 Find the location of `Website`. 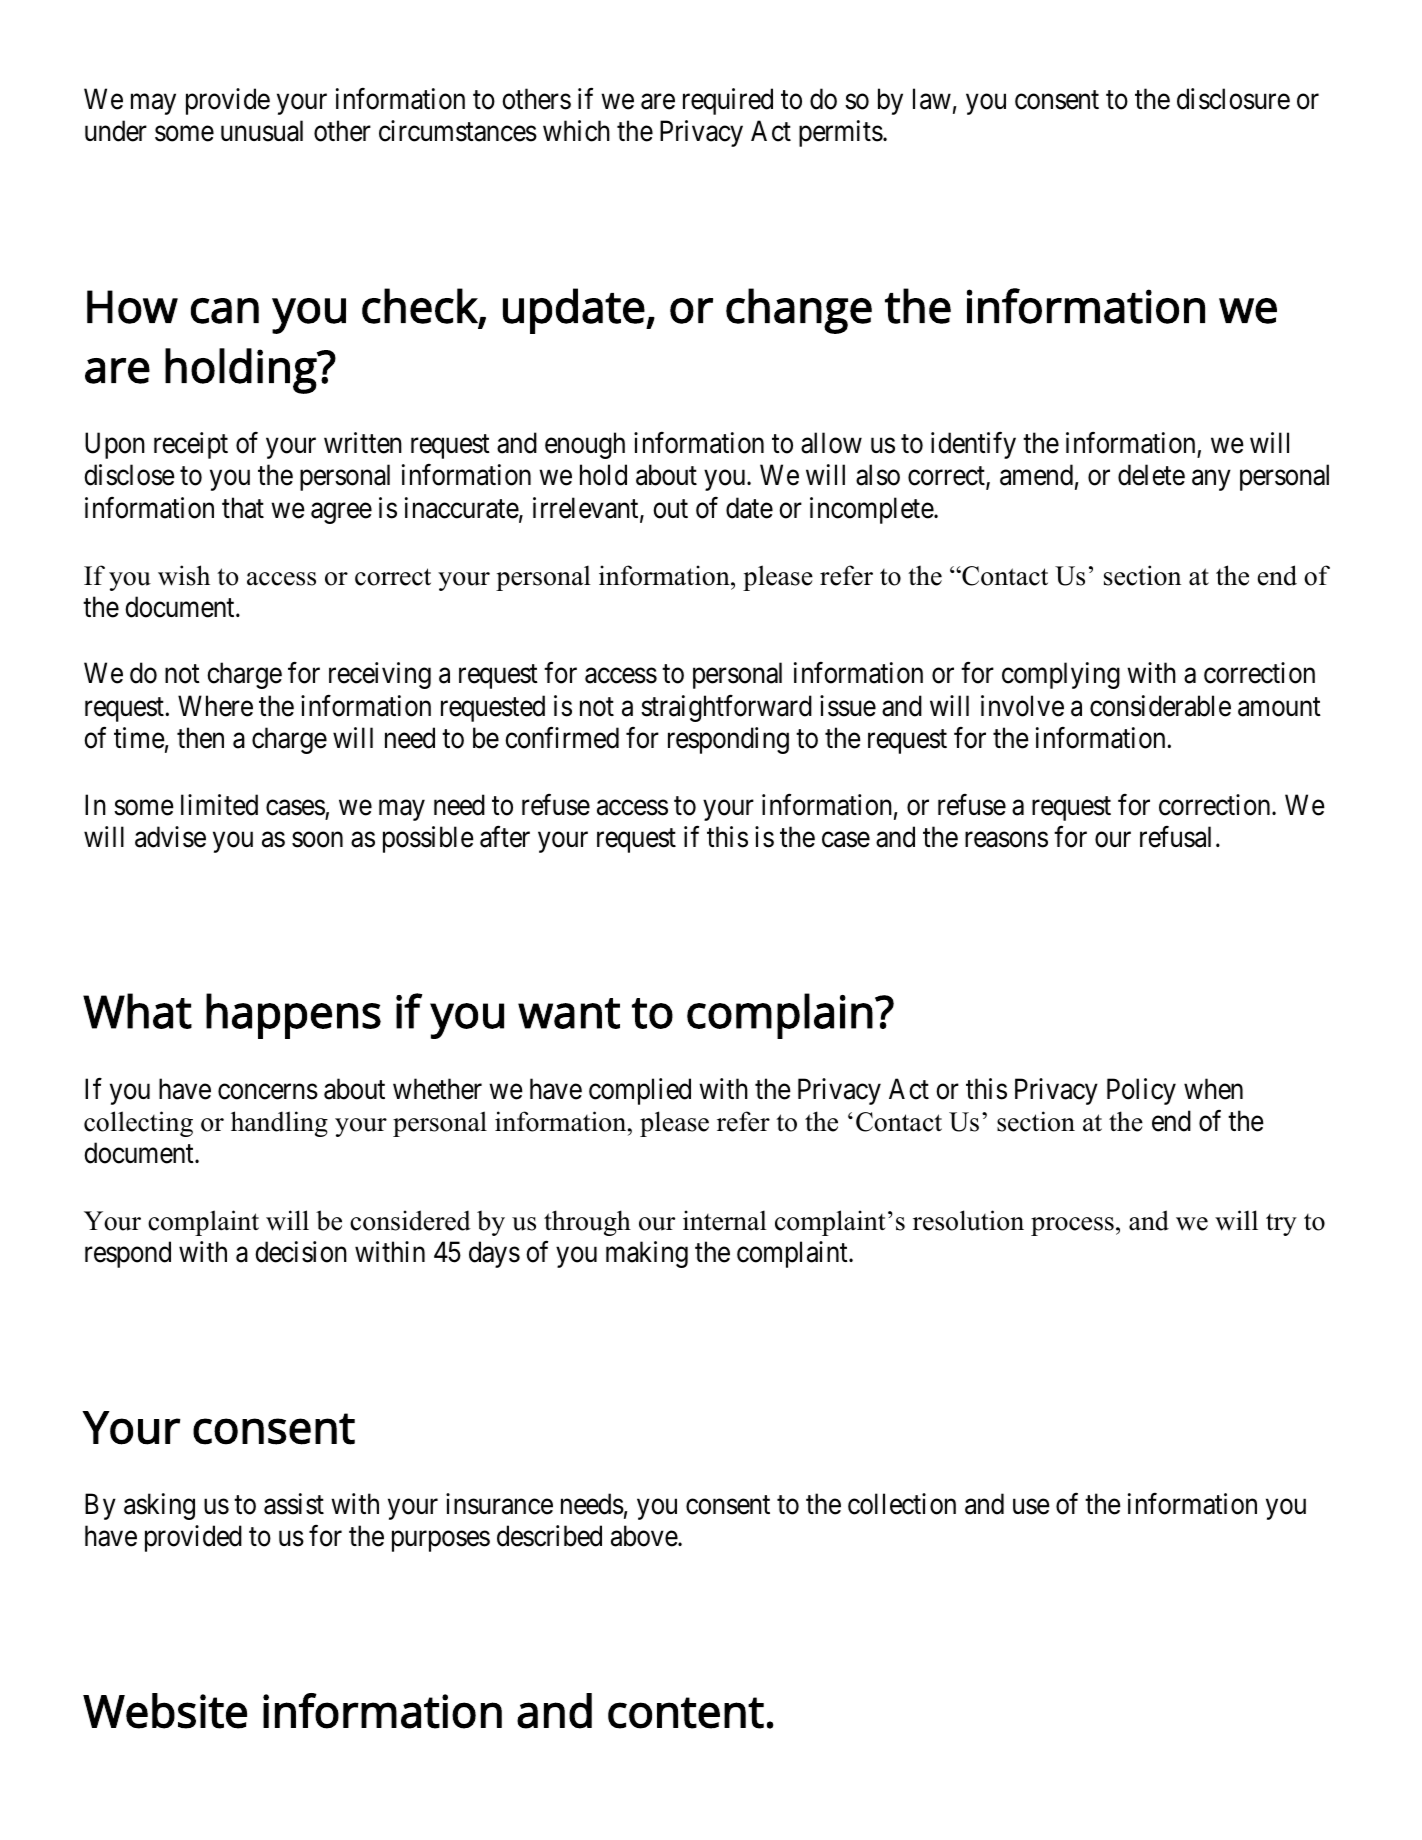

Website is located at coordinates (165, 1711).
